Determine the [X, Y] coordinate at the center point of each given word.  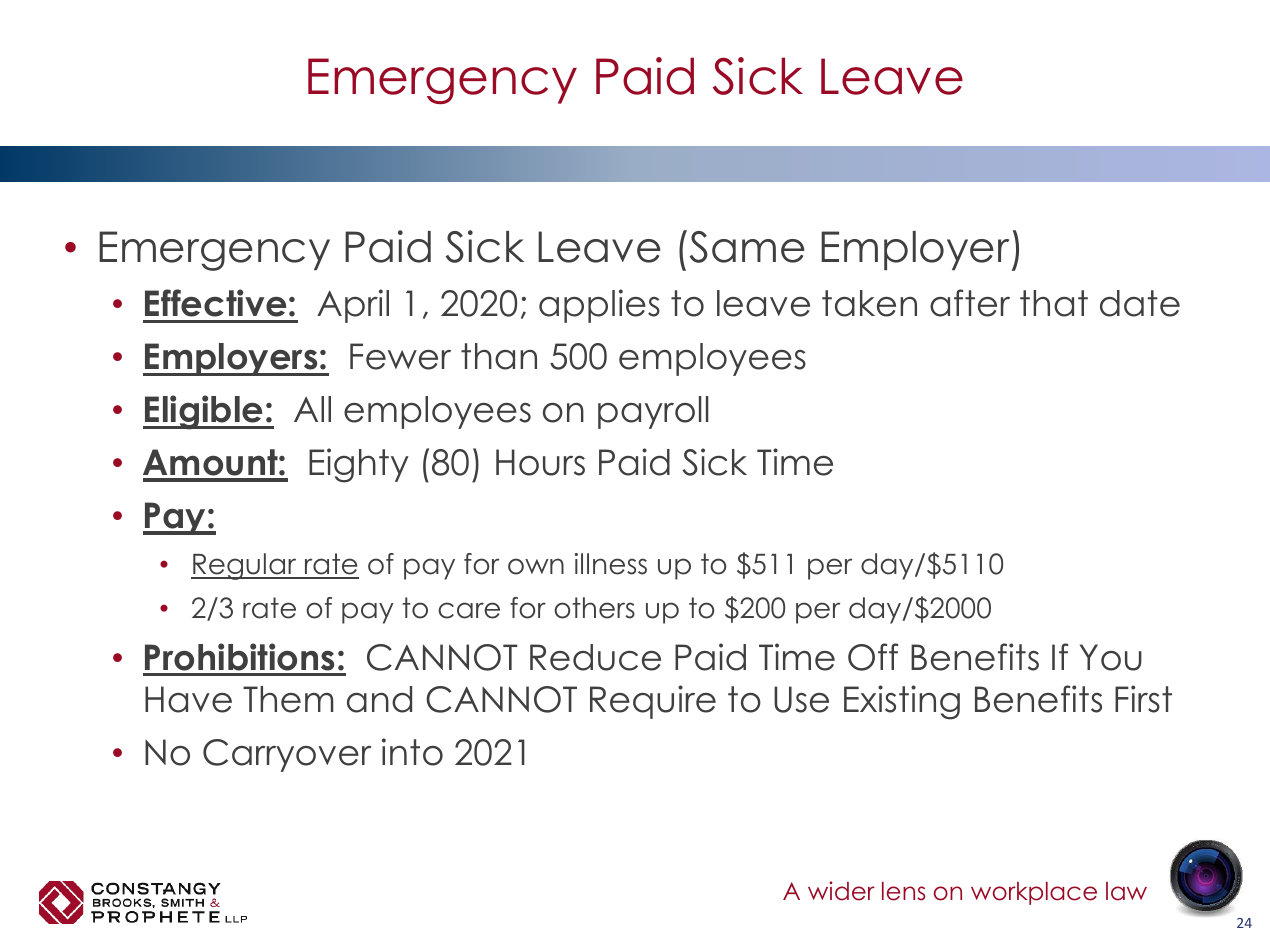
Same [747, 247]
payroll [653, 412]
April [353, 306]
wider [841, 891]
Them [288, 699]
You [1111, 657]
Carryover [287, 755]
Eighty [359, 465]
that [1054, 303]
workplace [1034, 893]
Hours [540, 462]
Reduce [595, 657]
